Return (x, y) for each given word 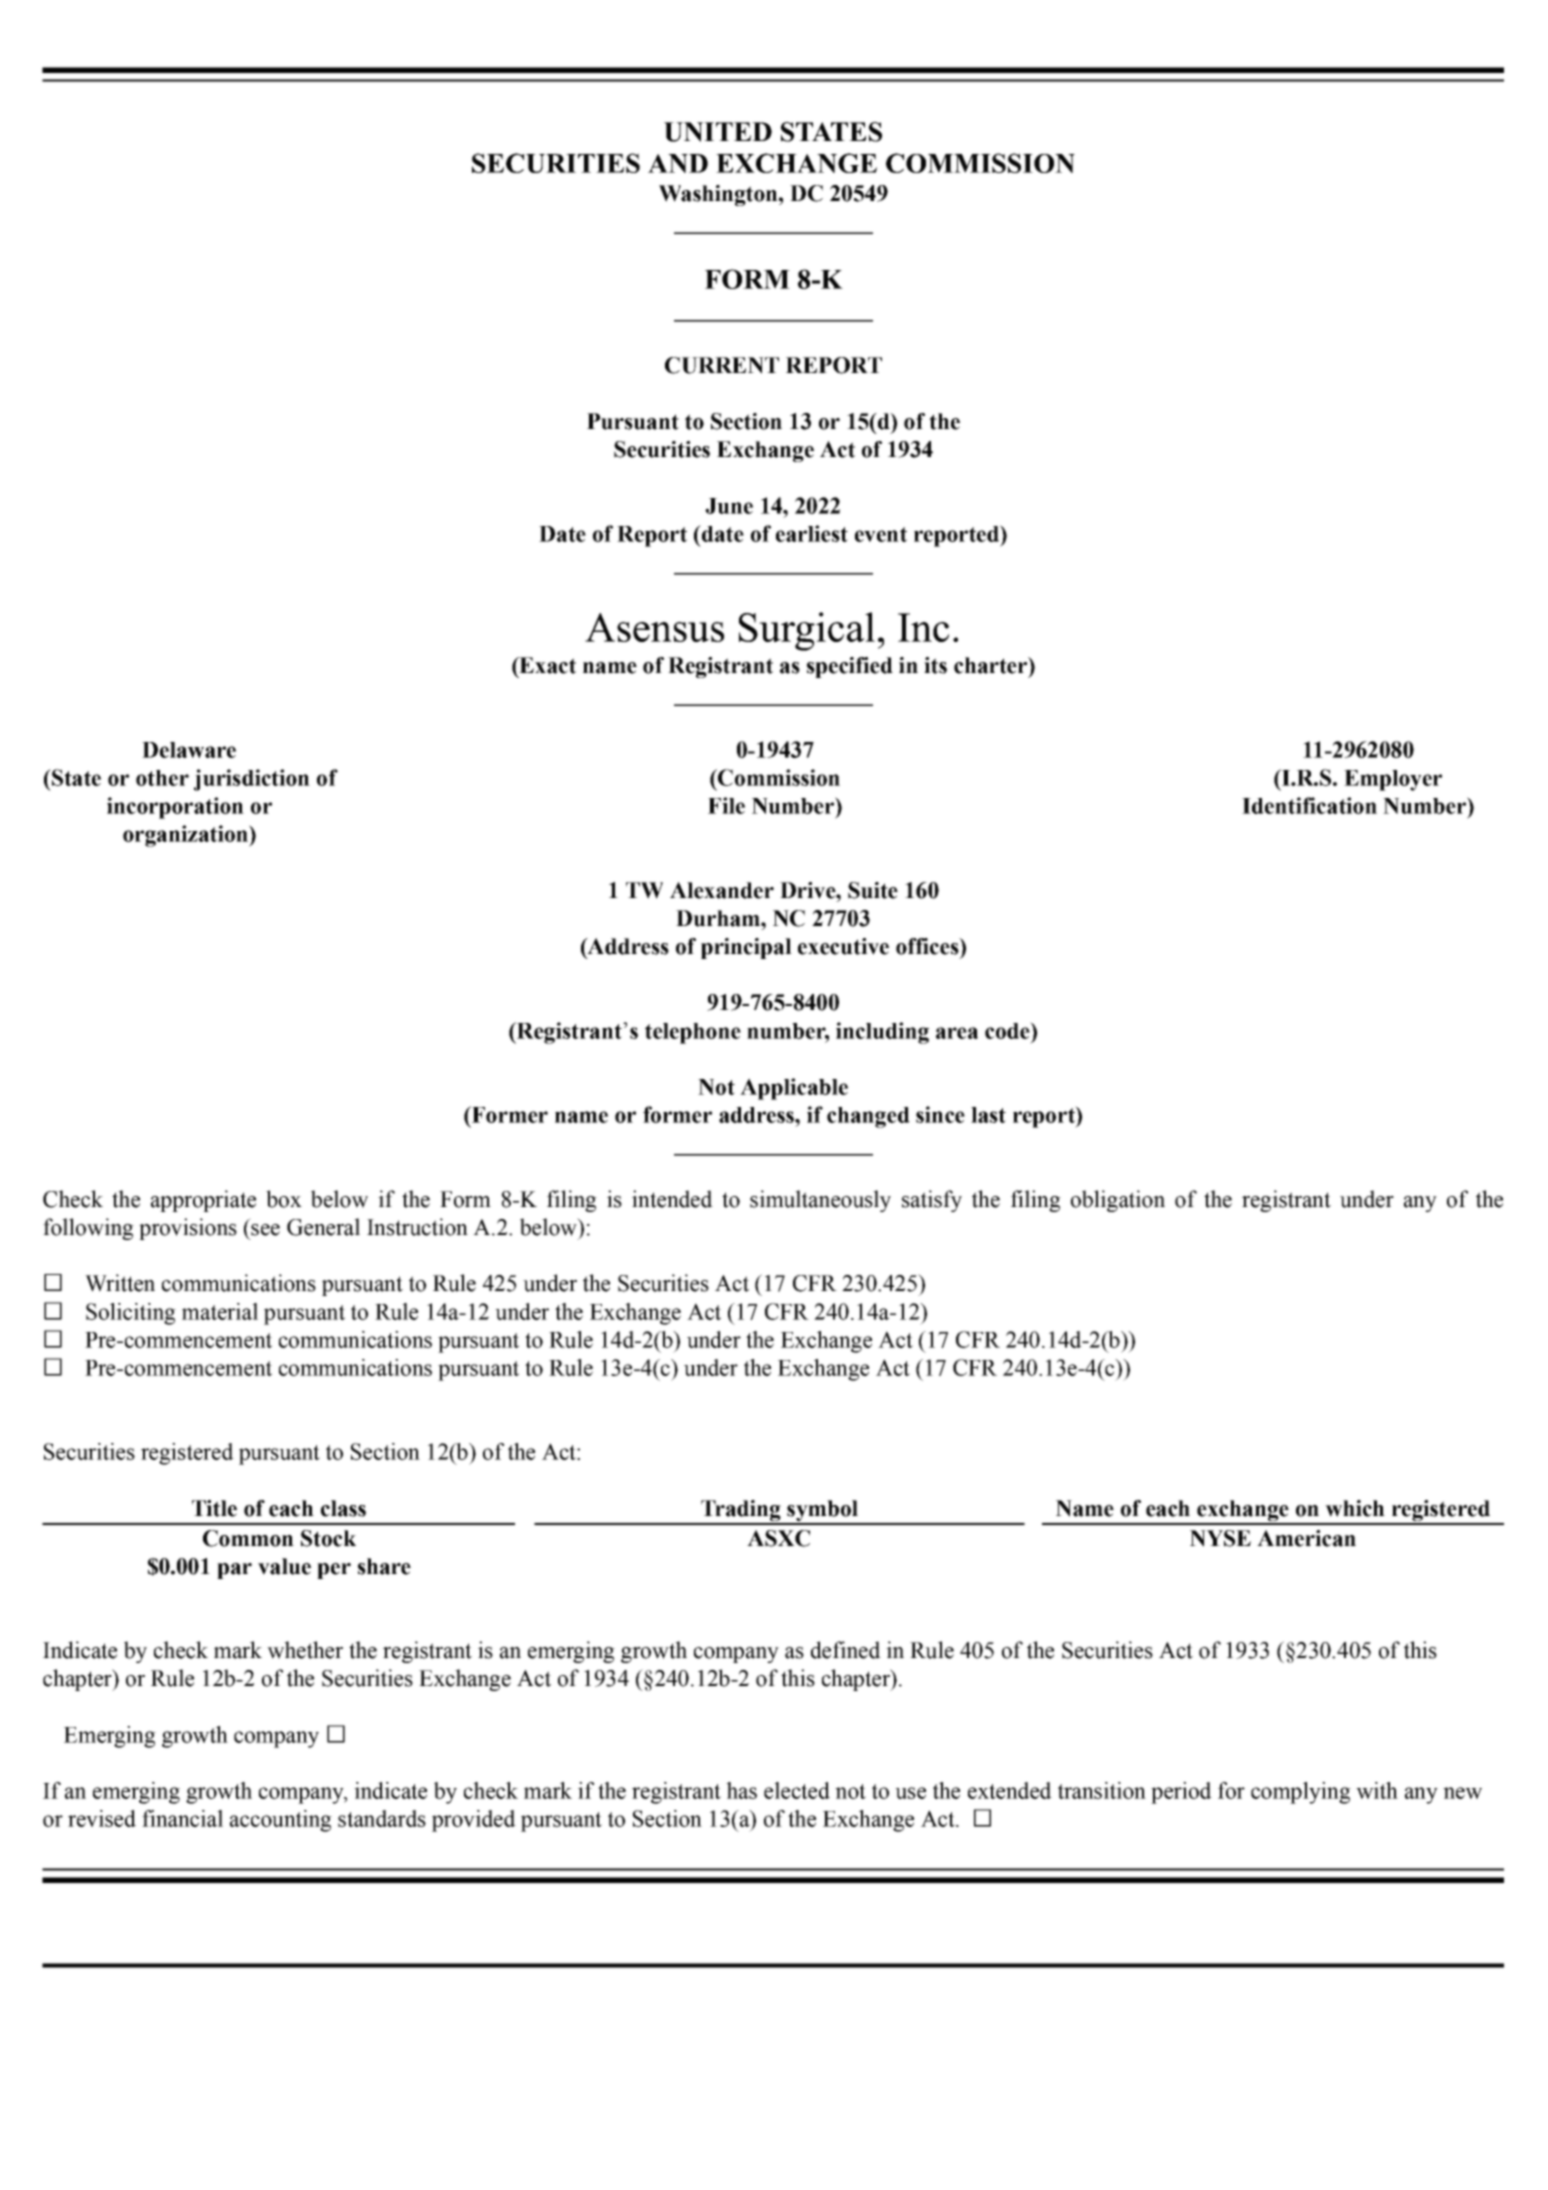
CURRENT (722, 365)
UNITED (718, 132)
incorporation (175, 808)
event (881, 534)
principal (746, 948)
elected (797, 1790)
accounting (281, 1821)
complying (1301, 1793)
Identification (1309, 805)
